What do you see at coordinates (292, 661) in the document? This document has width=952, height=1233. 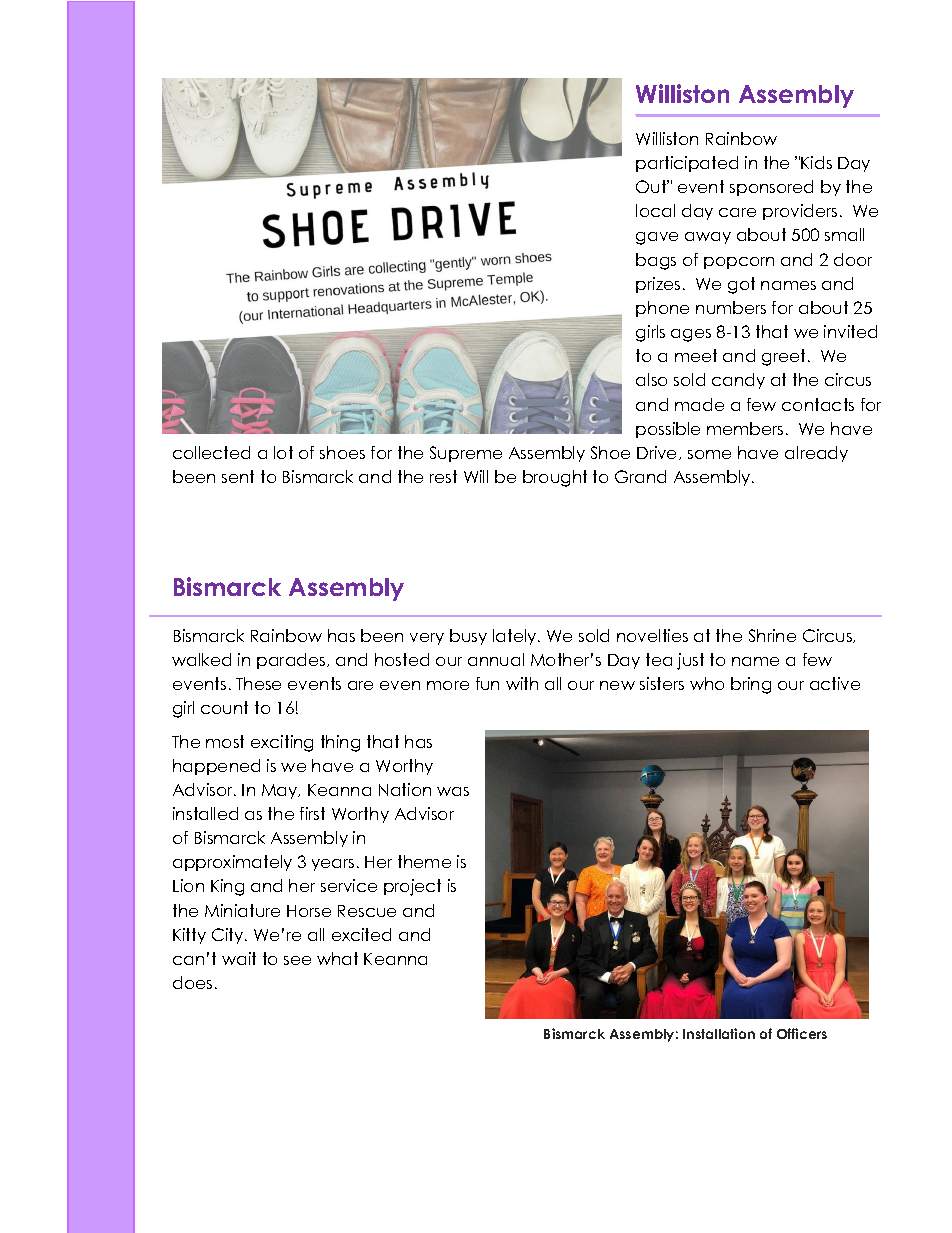 I see `parades` at bounding box center [292, 661].
